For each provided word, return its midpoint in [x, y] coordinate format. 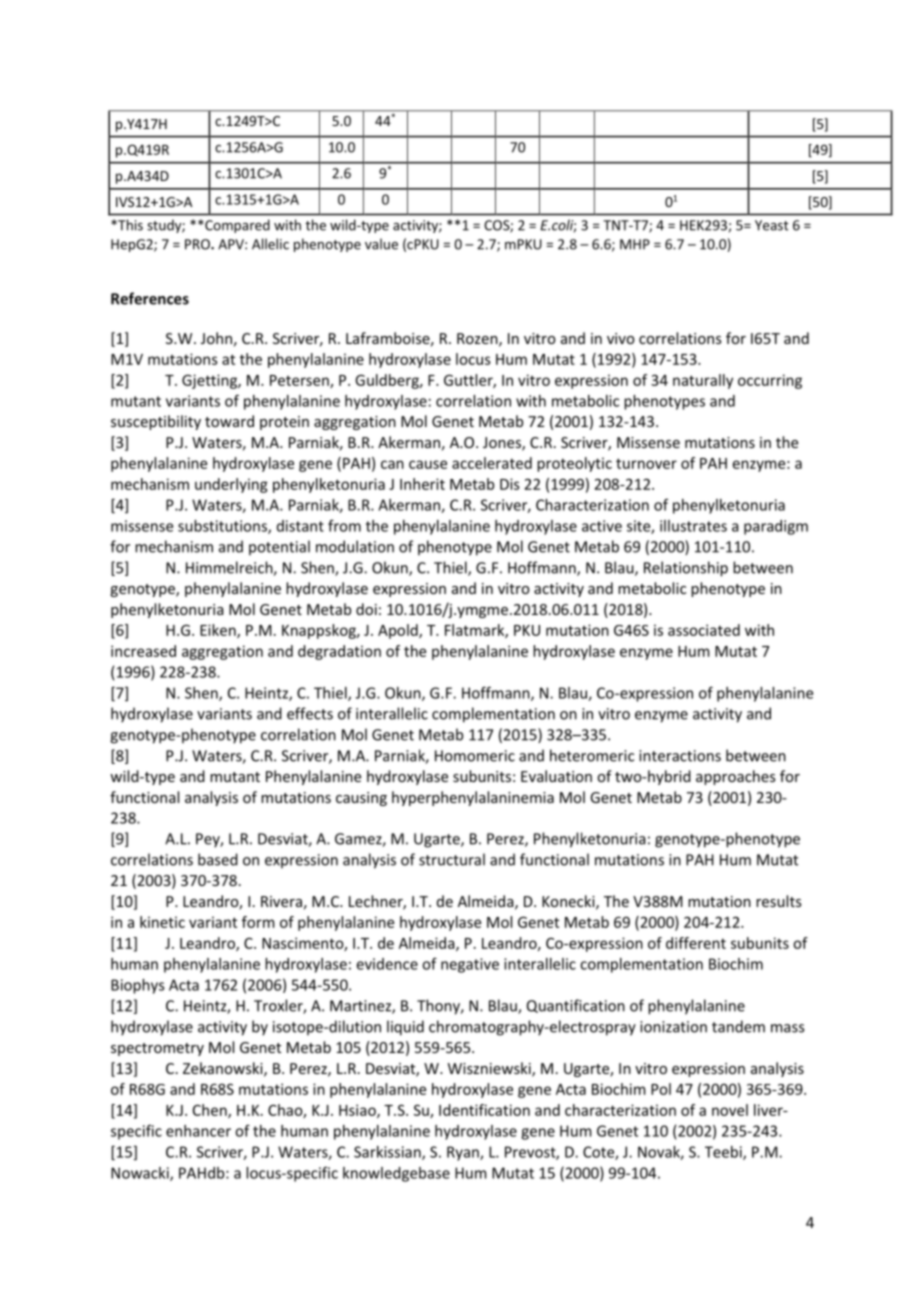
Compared [236, 226]
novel [730, 1110]
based [218, 859]
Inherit [422, 484]
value [381, 244]
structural [452, 859]
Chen [211, 1111]
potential [279, 547]
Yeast [772, 225]
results [779, 901]
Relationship [686, 569]
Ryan [464, 1153]
